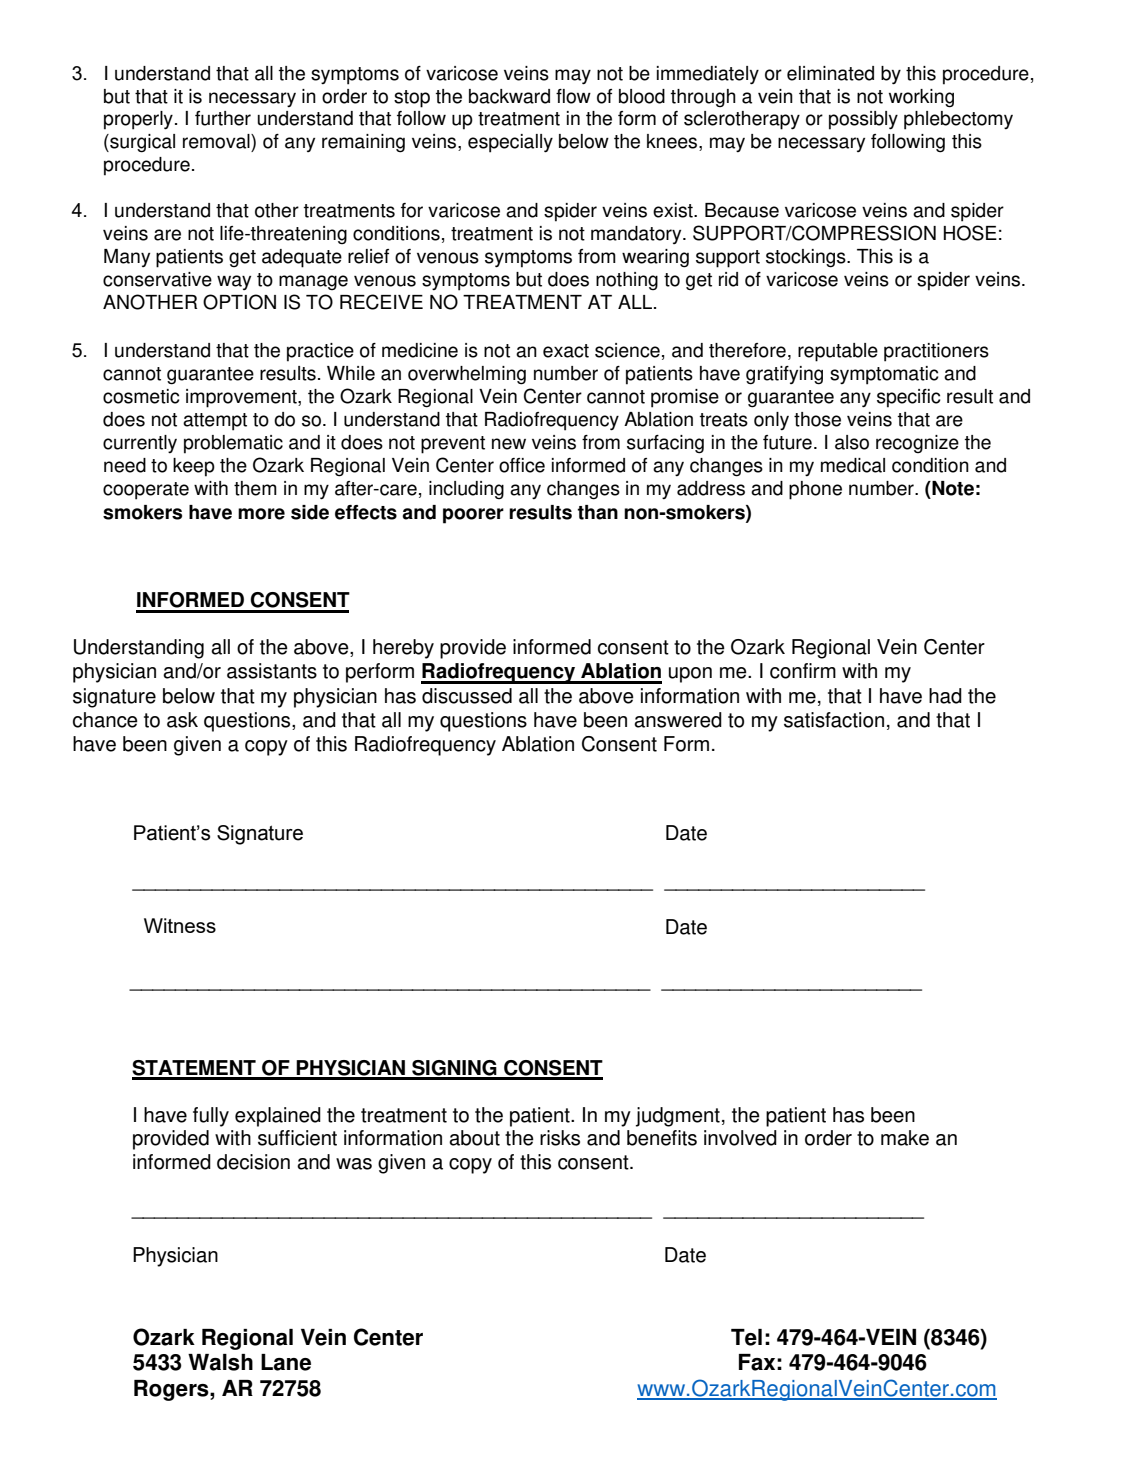 The width and height of the page is (1130, 1462). What do you see at coordinates (560, 1138) in the page?
I see `risks` at bounding box center [560, 1138].
